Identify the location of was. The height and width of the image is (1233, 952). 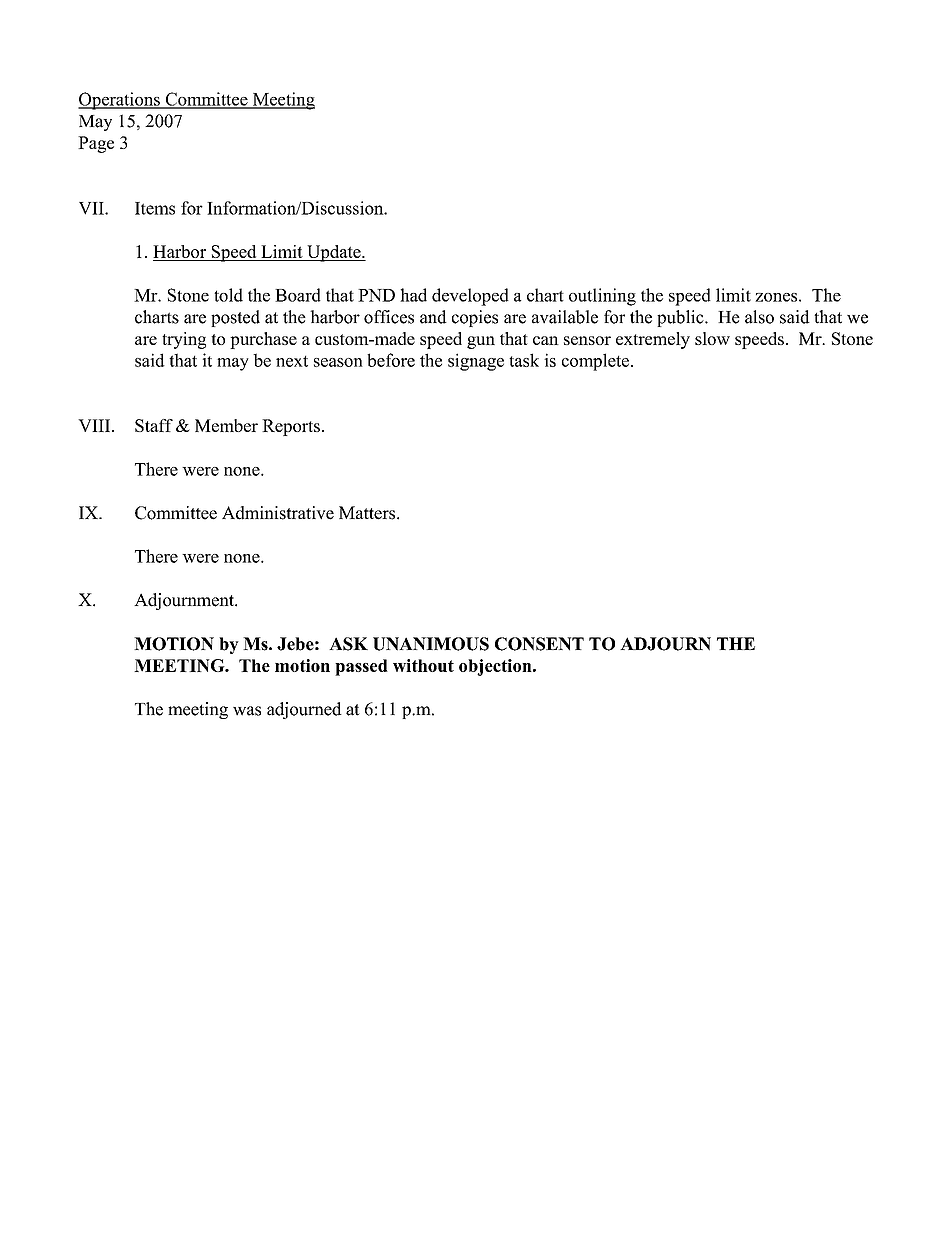
(247, 711).
